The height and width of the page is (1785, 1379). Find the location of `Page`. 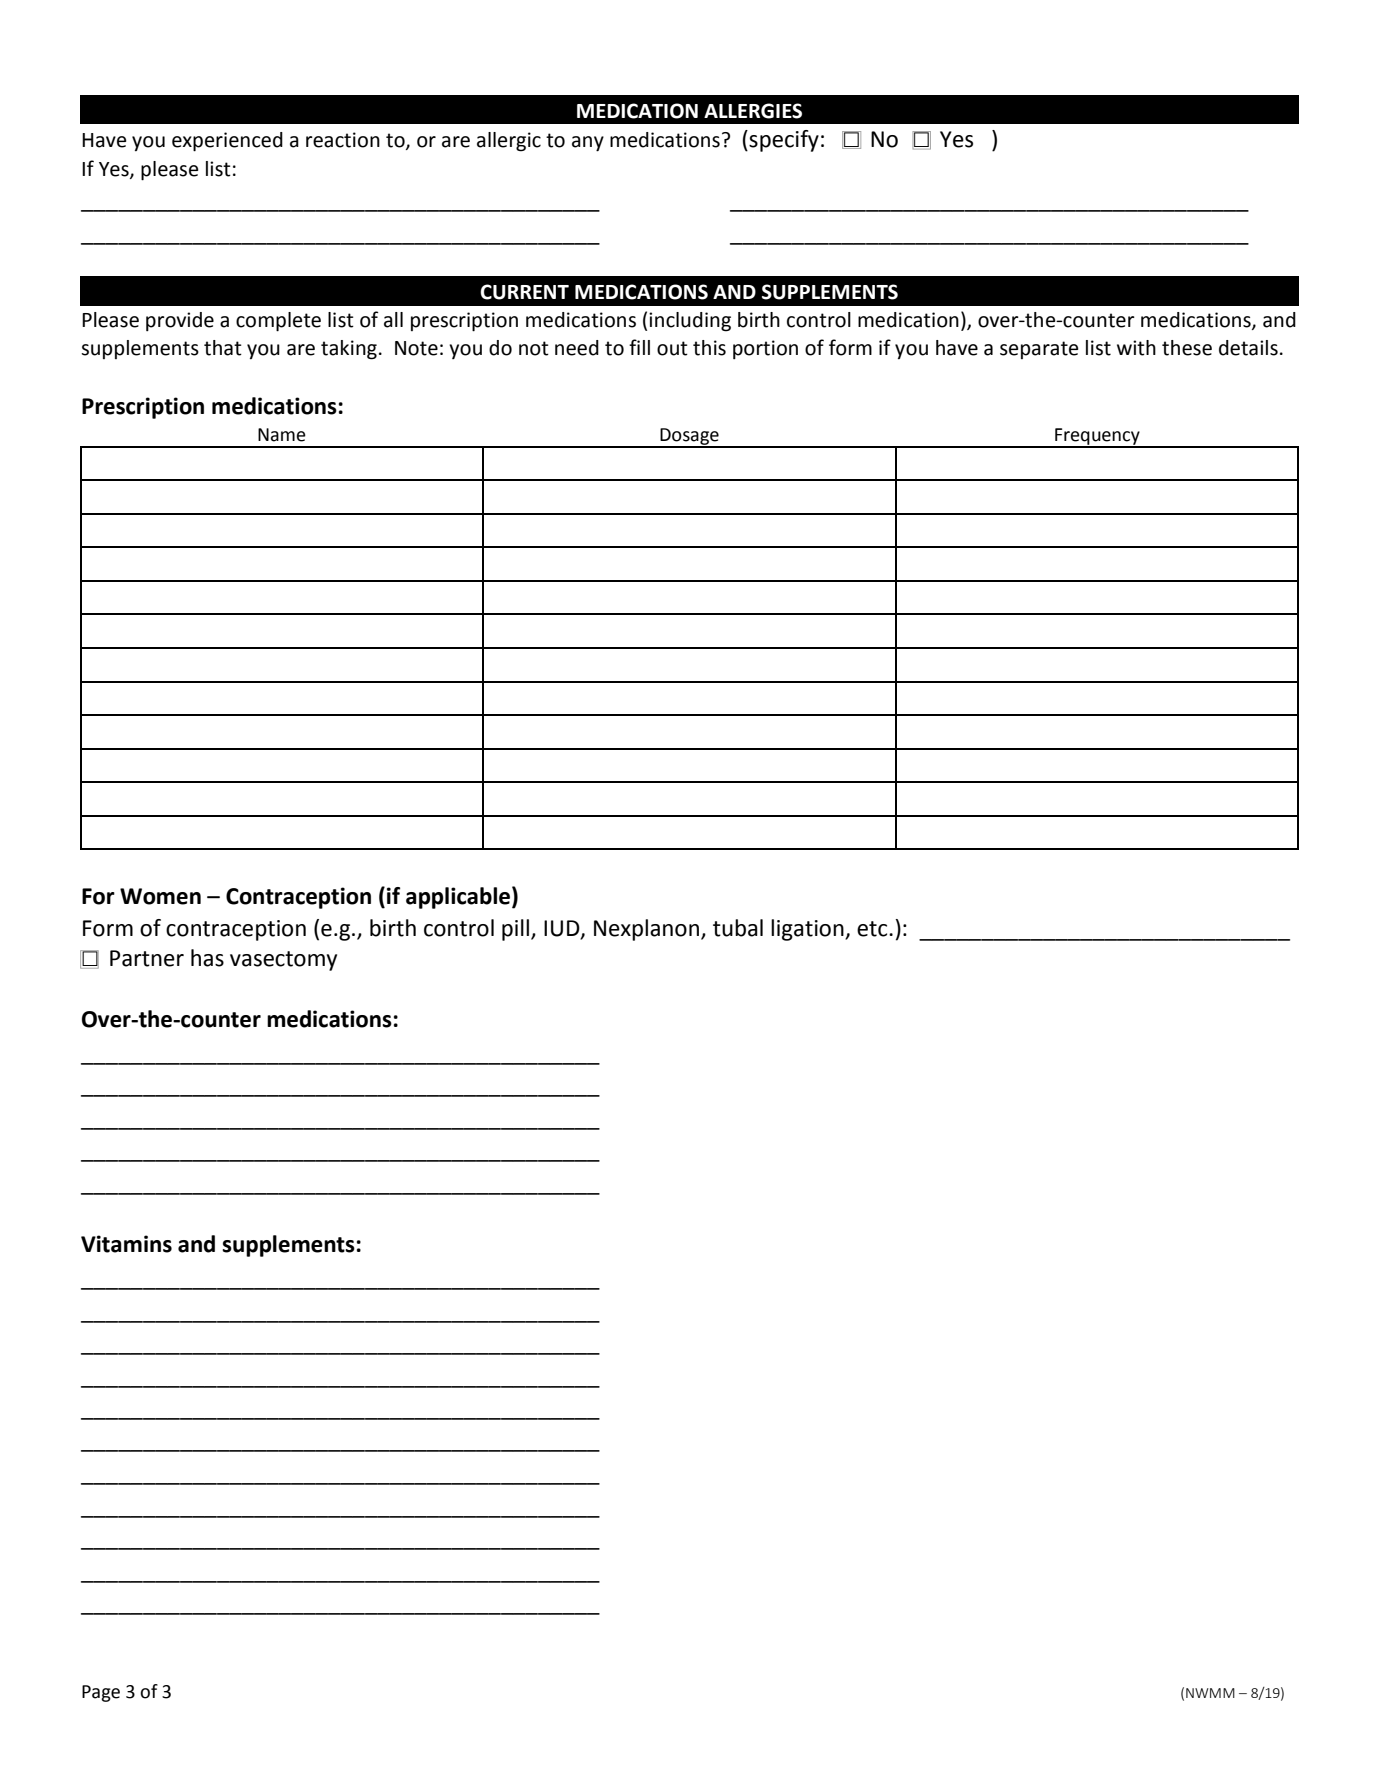

Page is located at coordinates (101, 1693).
